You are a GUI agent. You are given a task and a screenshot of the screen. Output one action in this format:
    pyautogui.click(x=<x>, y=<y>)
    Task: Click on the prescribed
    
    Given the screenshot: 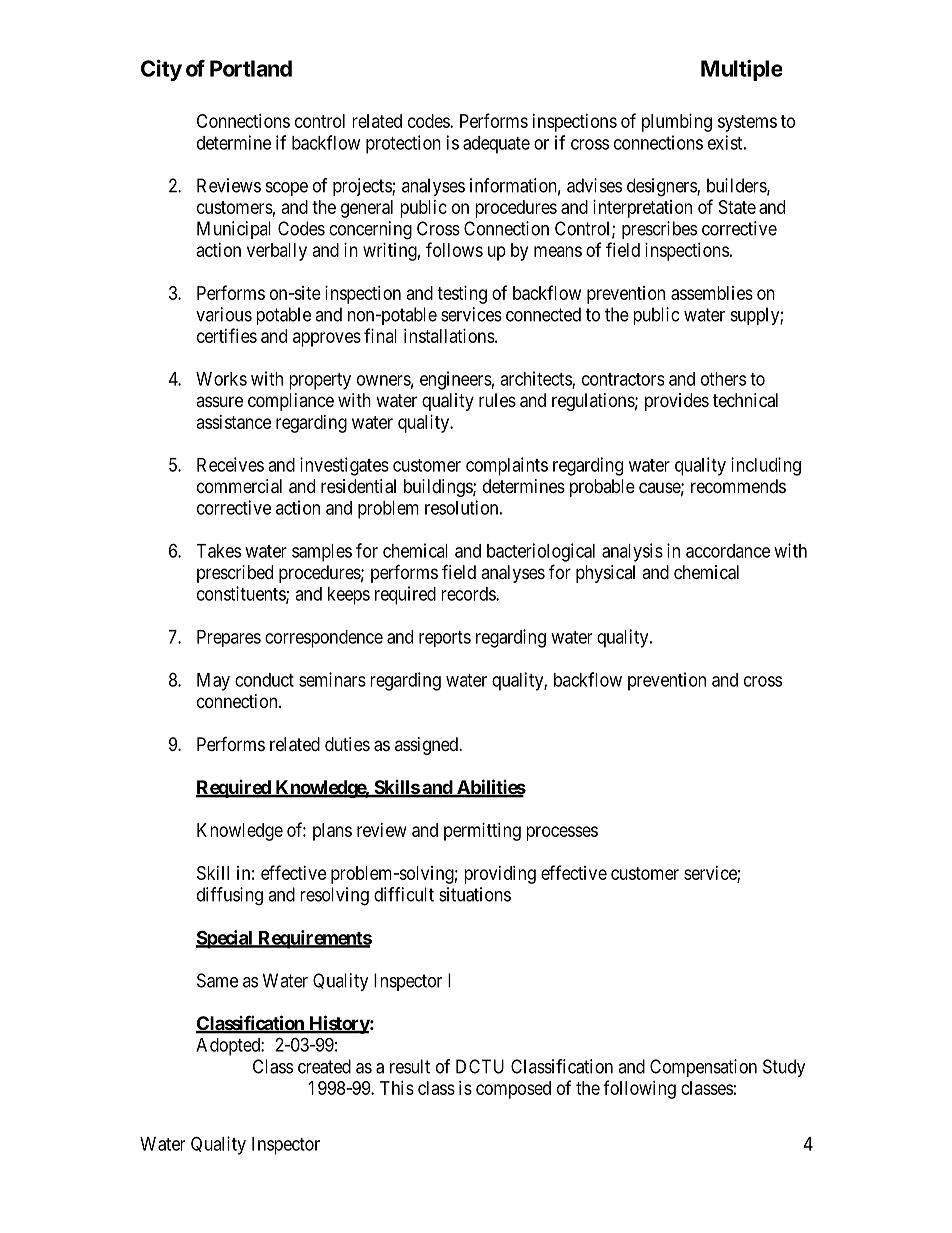 What is the action you would take?
    pyautogui.click(x=235, y=574)
